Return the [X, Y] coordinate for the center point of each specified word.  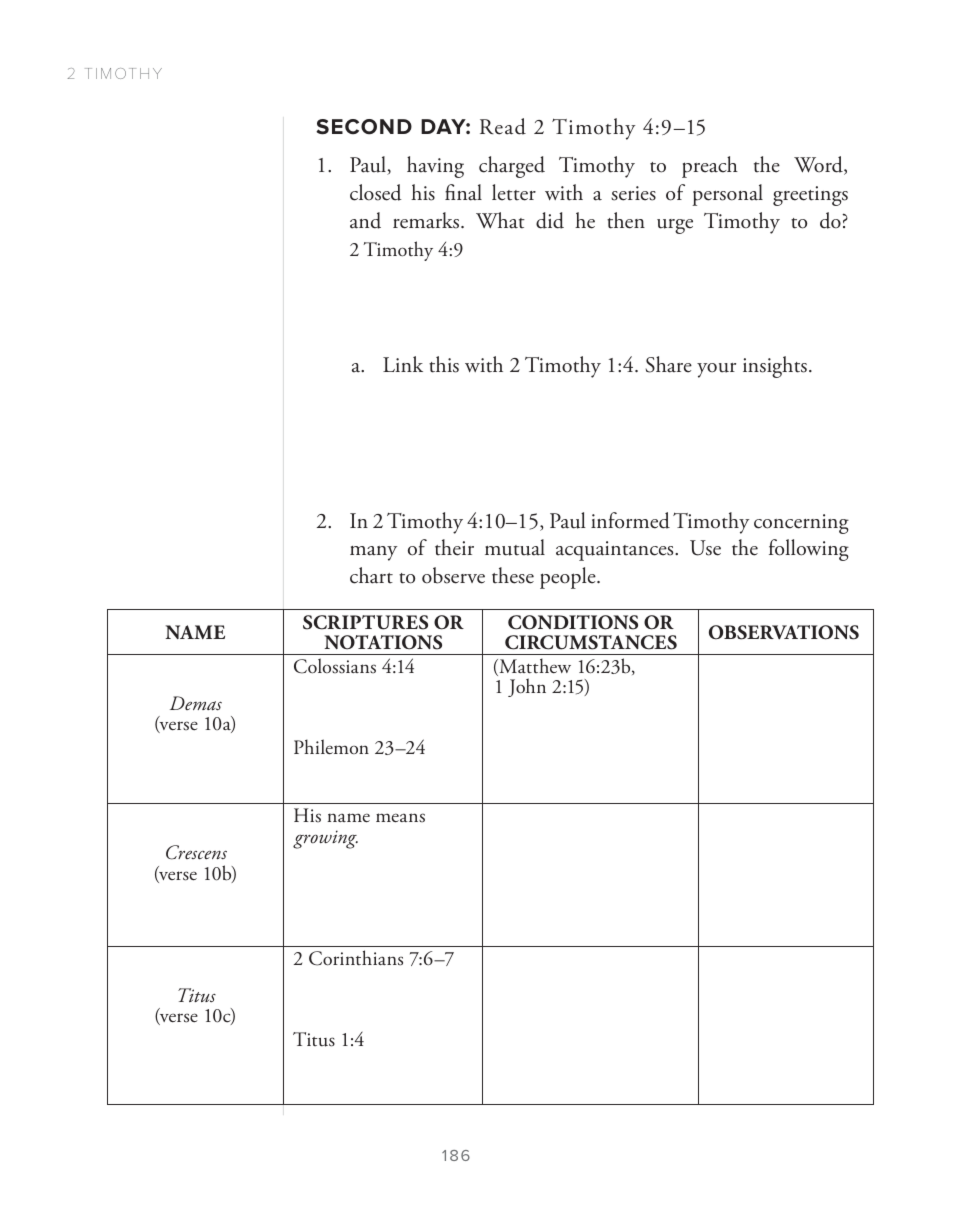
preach [710, 167]
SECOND [364, 127]
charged [512, 167]
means [400, 818]
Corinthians [356, 958]
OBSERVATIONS [784, 632]
